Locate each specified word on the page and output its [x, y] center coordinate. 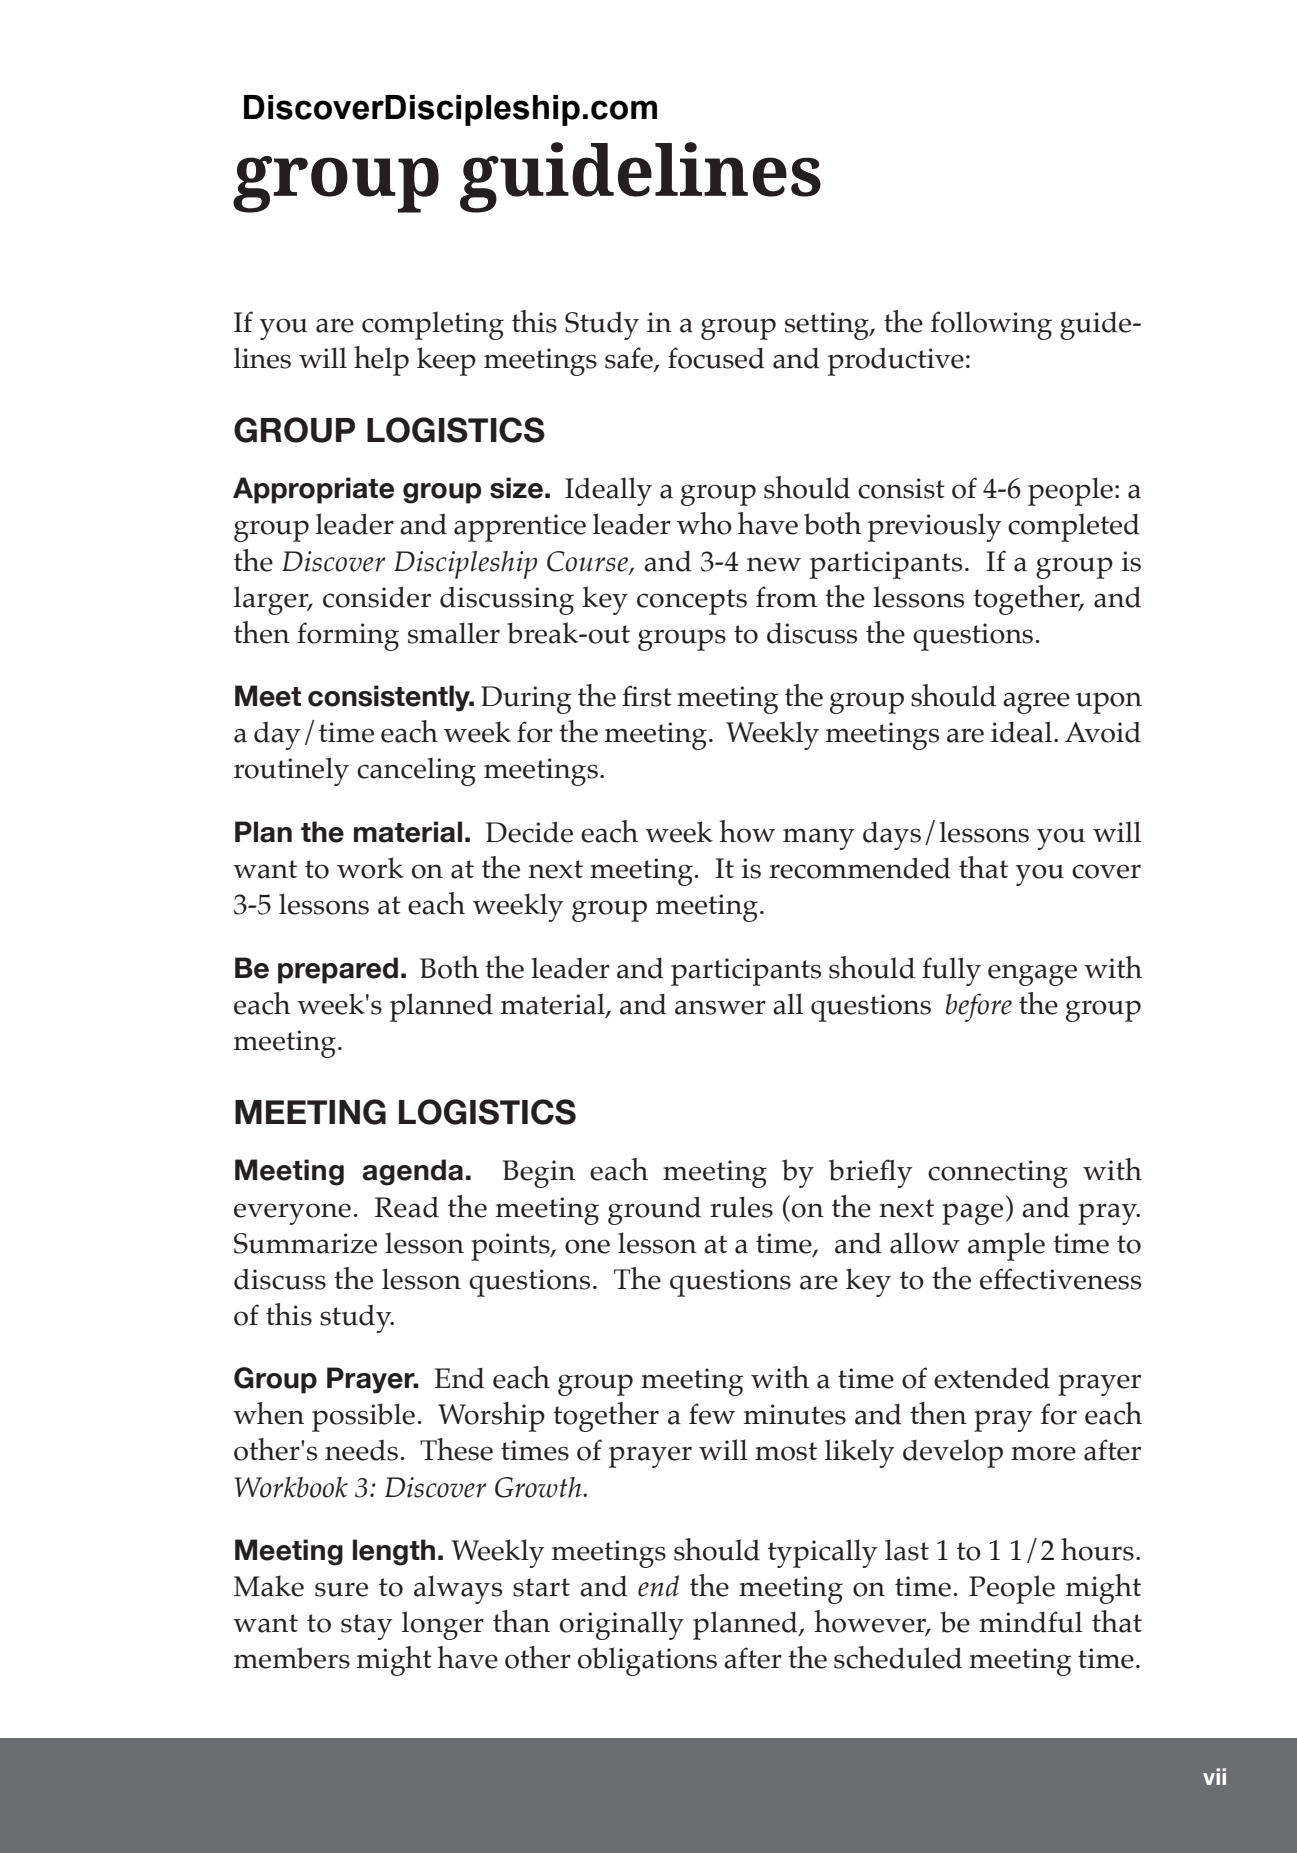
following [991, 325]
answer [720, 1007]
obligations [647, 1661]
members [292, 1658]
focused [716, 358]
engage [1032, 975]
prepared [338, 970]
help [381, 361]
